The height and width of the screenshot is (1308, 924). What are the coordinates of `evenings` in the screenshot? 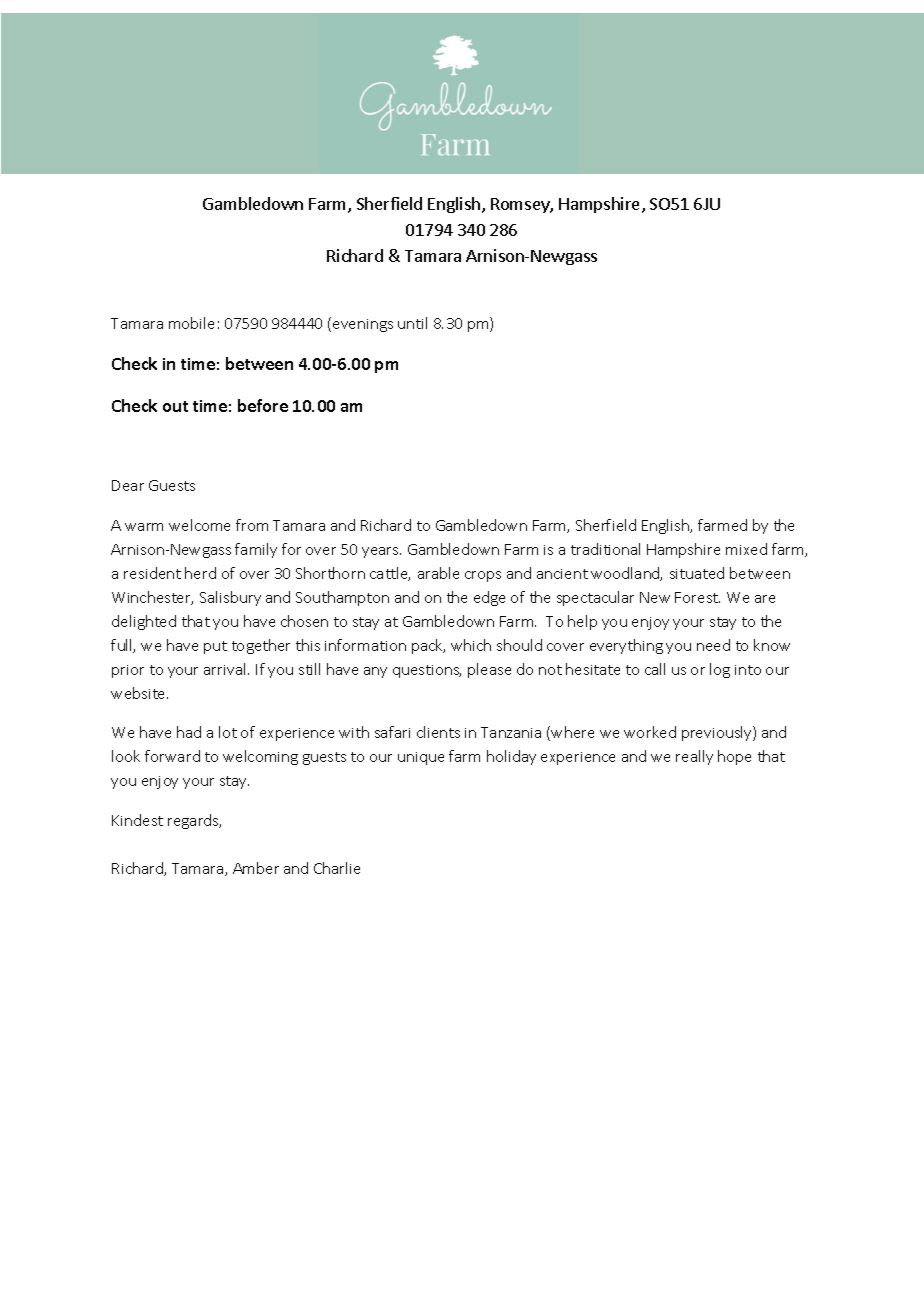 It's located at (363, 325).
